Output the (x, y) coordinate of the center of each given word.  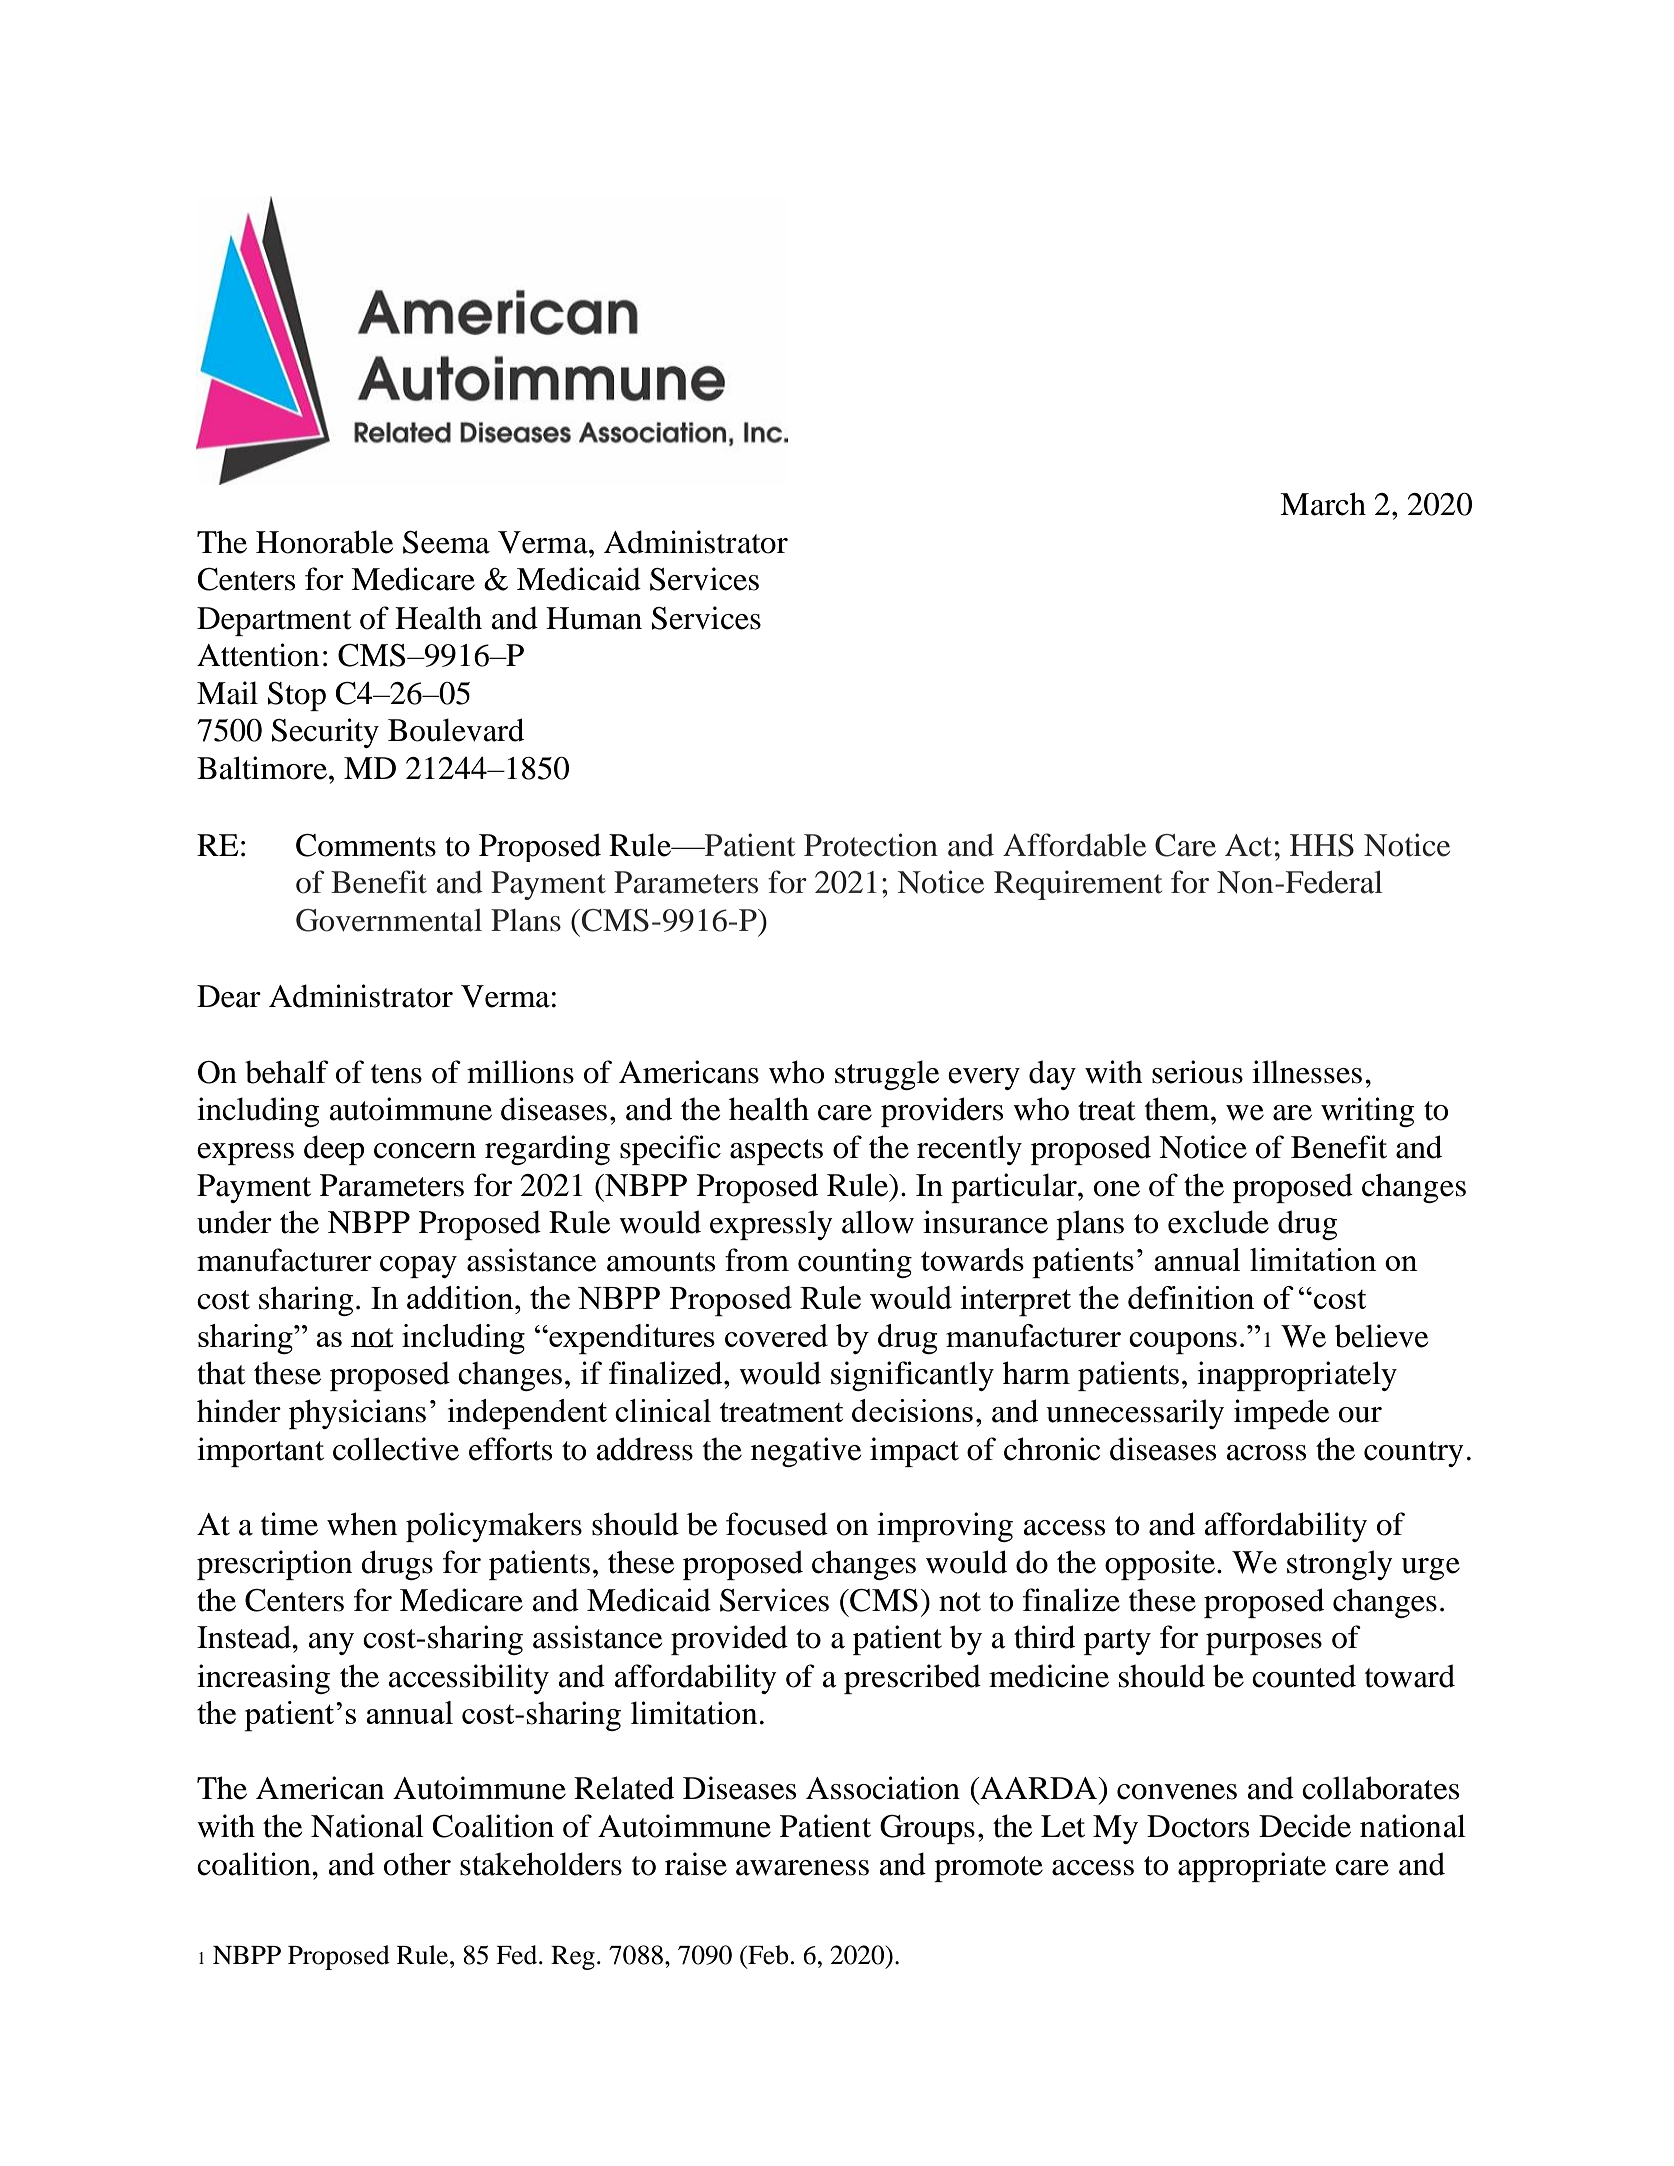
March (1323, 504)
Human (594, 618)
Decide (1305, 1826)
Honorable (324, 542)
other (417, 1864)
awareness (802, 1868)
